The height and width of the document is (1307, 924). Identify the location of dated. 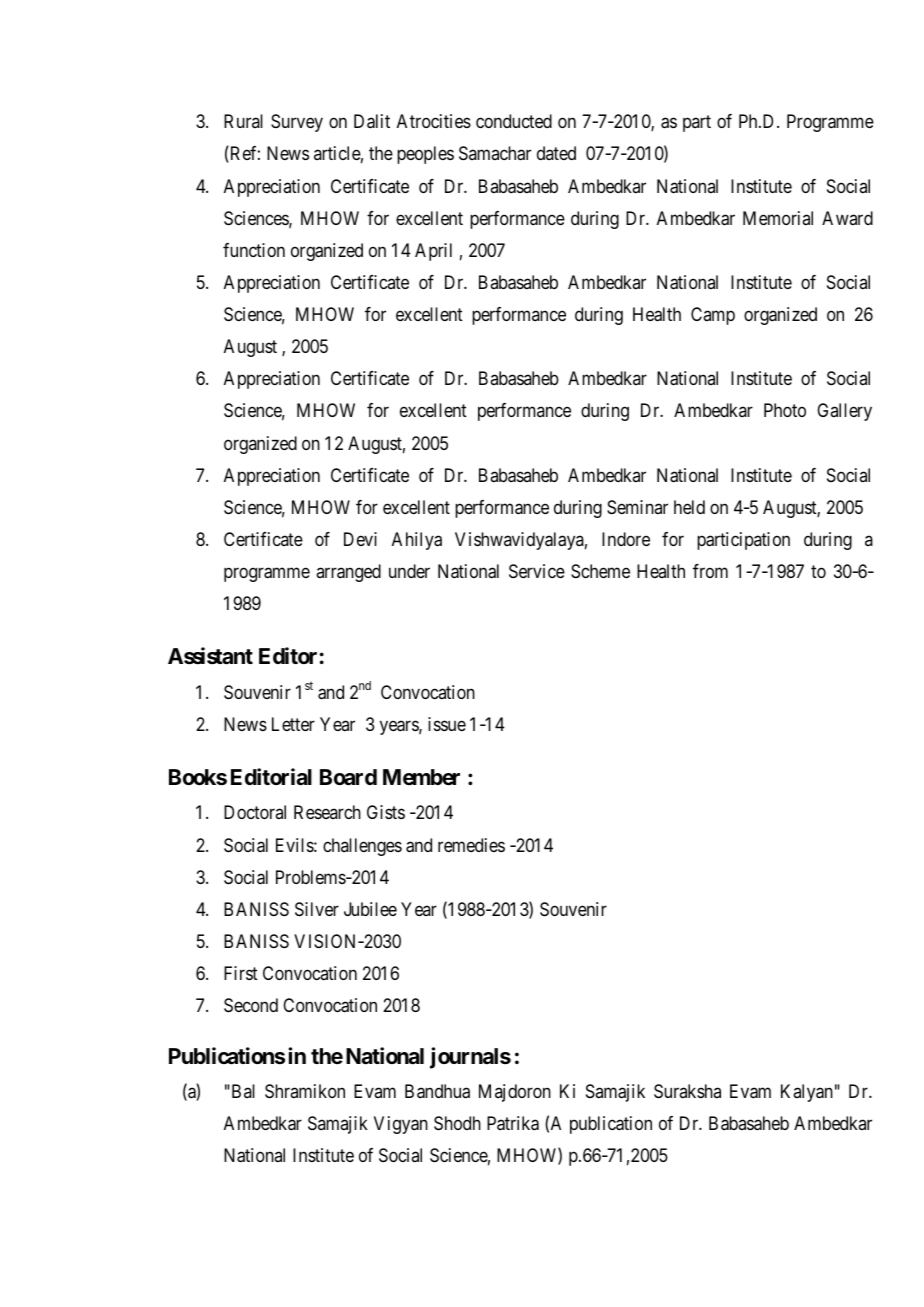
(556, 153).
